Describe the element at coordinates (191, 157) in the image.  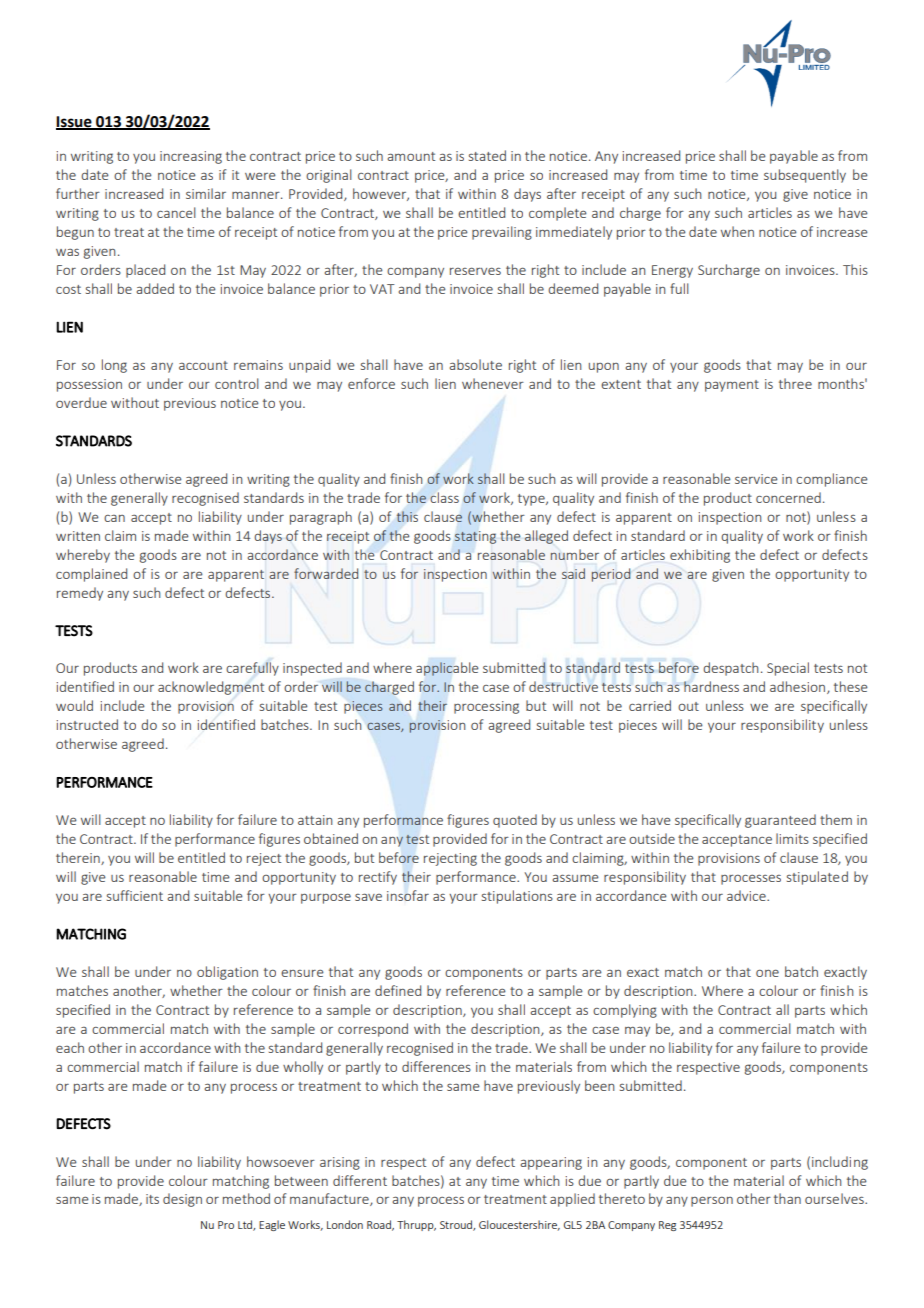
I see `increasing` at that location.
